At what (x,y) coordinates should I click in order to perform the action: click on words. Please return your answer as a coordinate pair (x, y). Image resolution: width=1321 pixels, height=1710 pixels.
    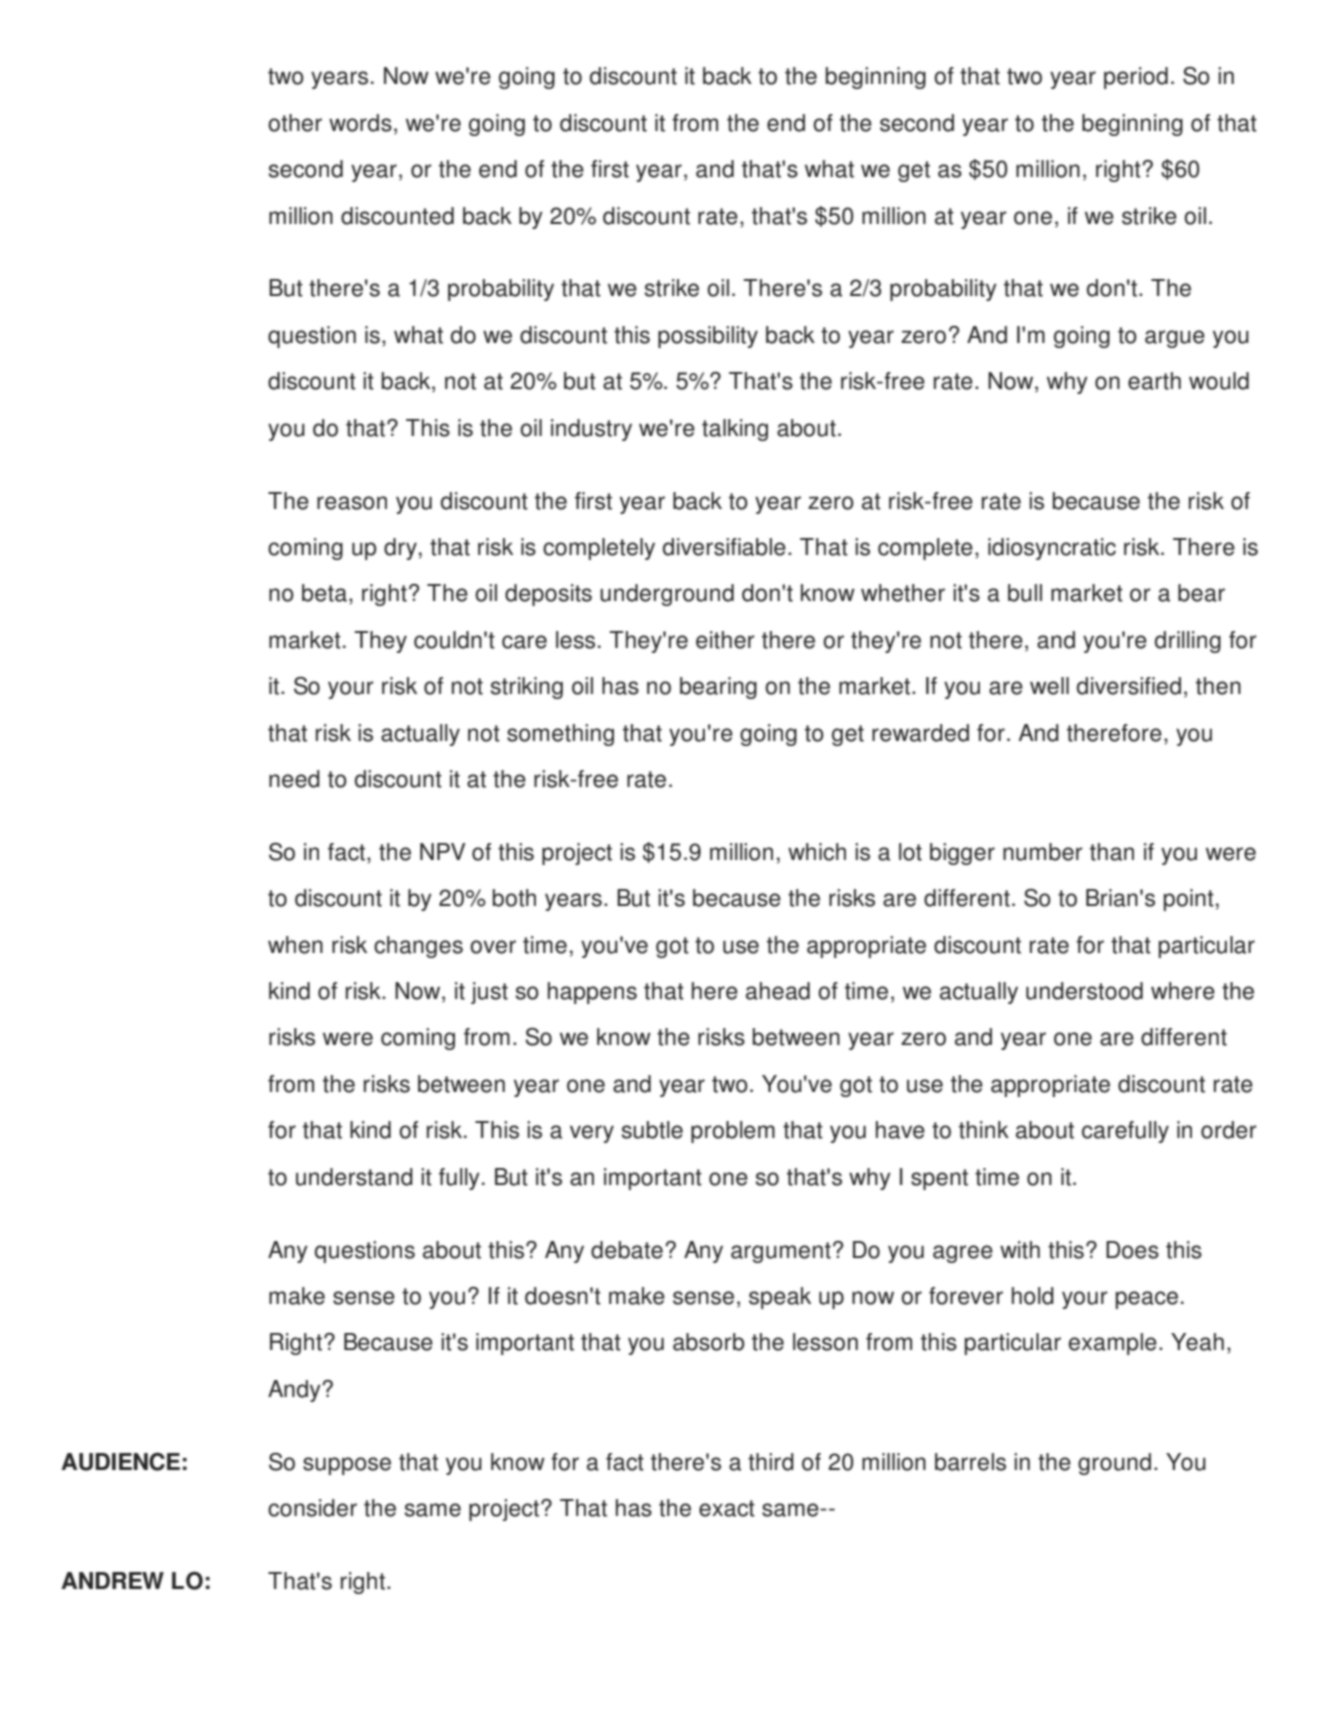
    Looking at the image, I should click on (360, 123).
